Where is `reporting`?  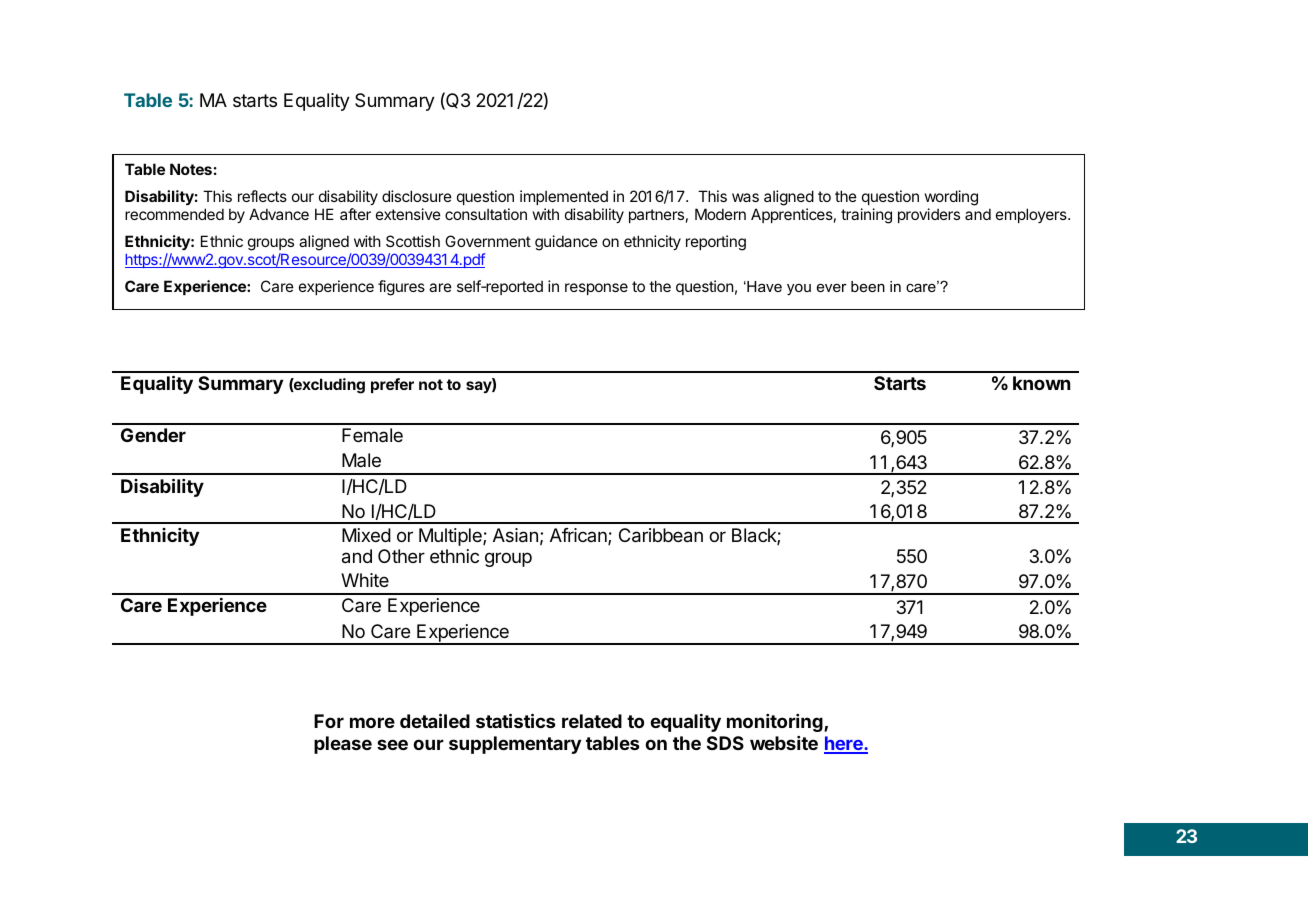
reporting is located at coordinates (716, 243).
